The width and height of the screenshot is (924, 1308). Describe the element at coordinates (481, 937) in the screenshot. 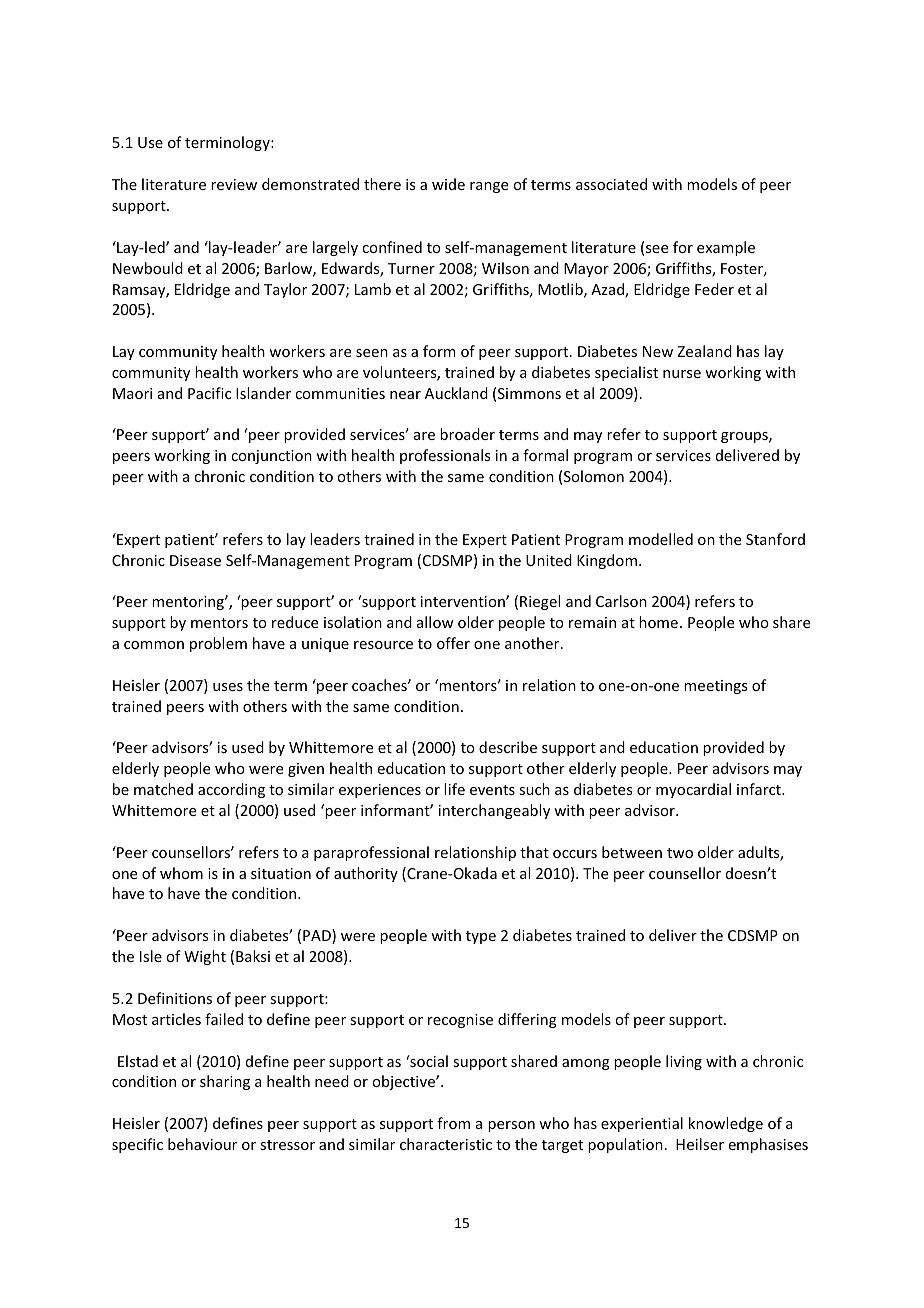

I see `type` at that location.
